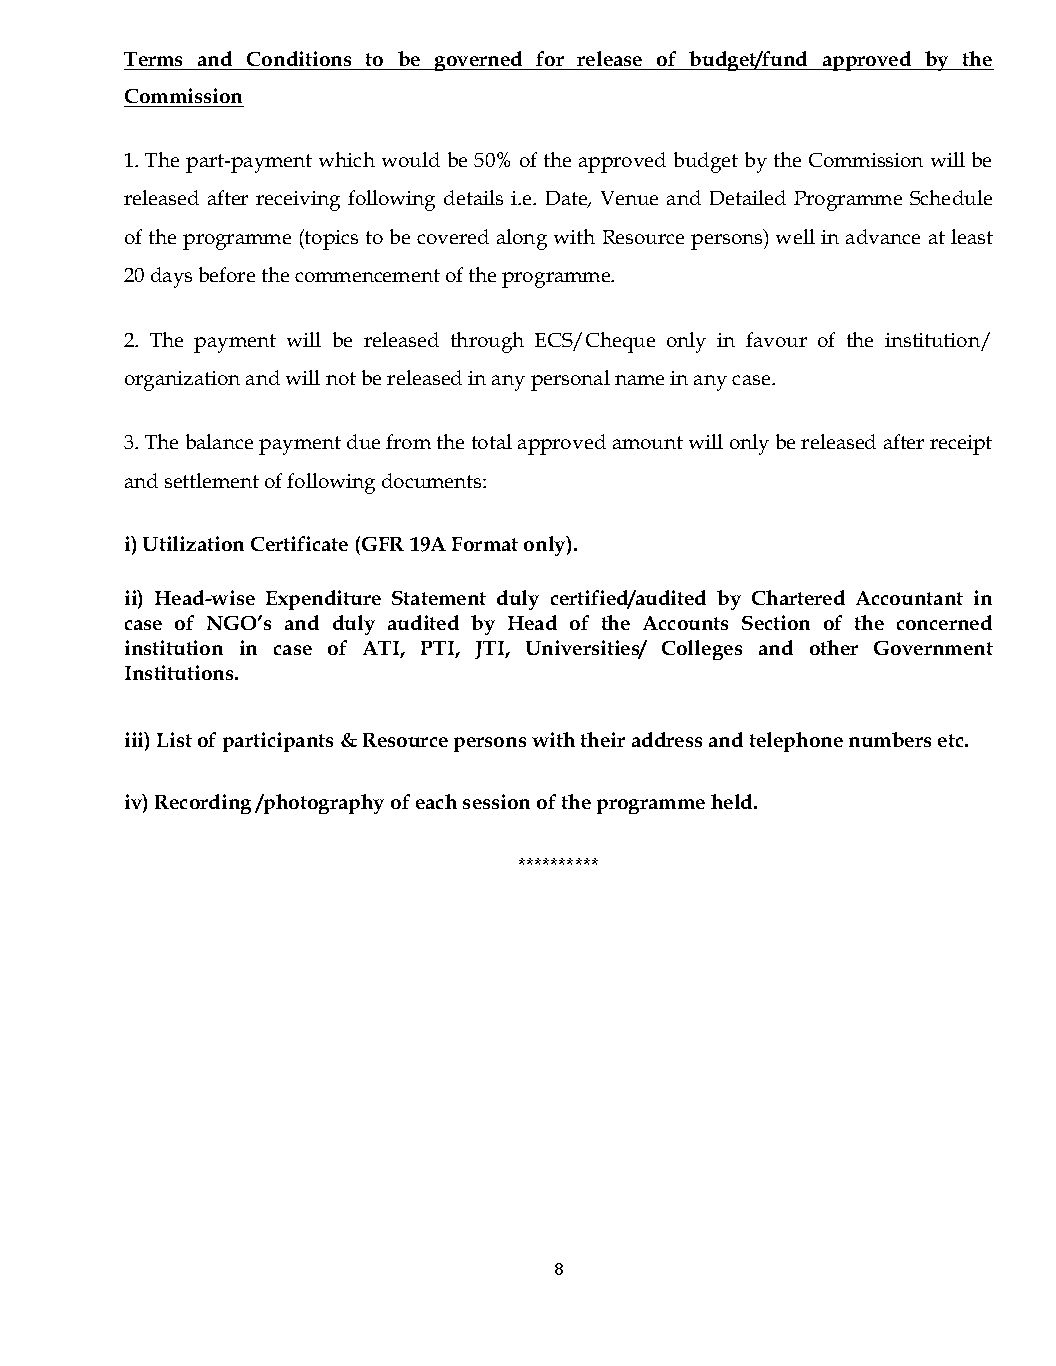  Describe the element at coordinates (219, 441) in the document. I see `balance` at that location.
